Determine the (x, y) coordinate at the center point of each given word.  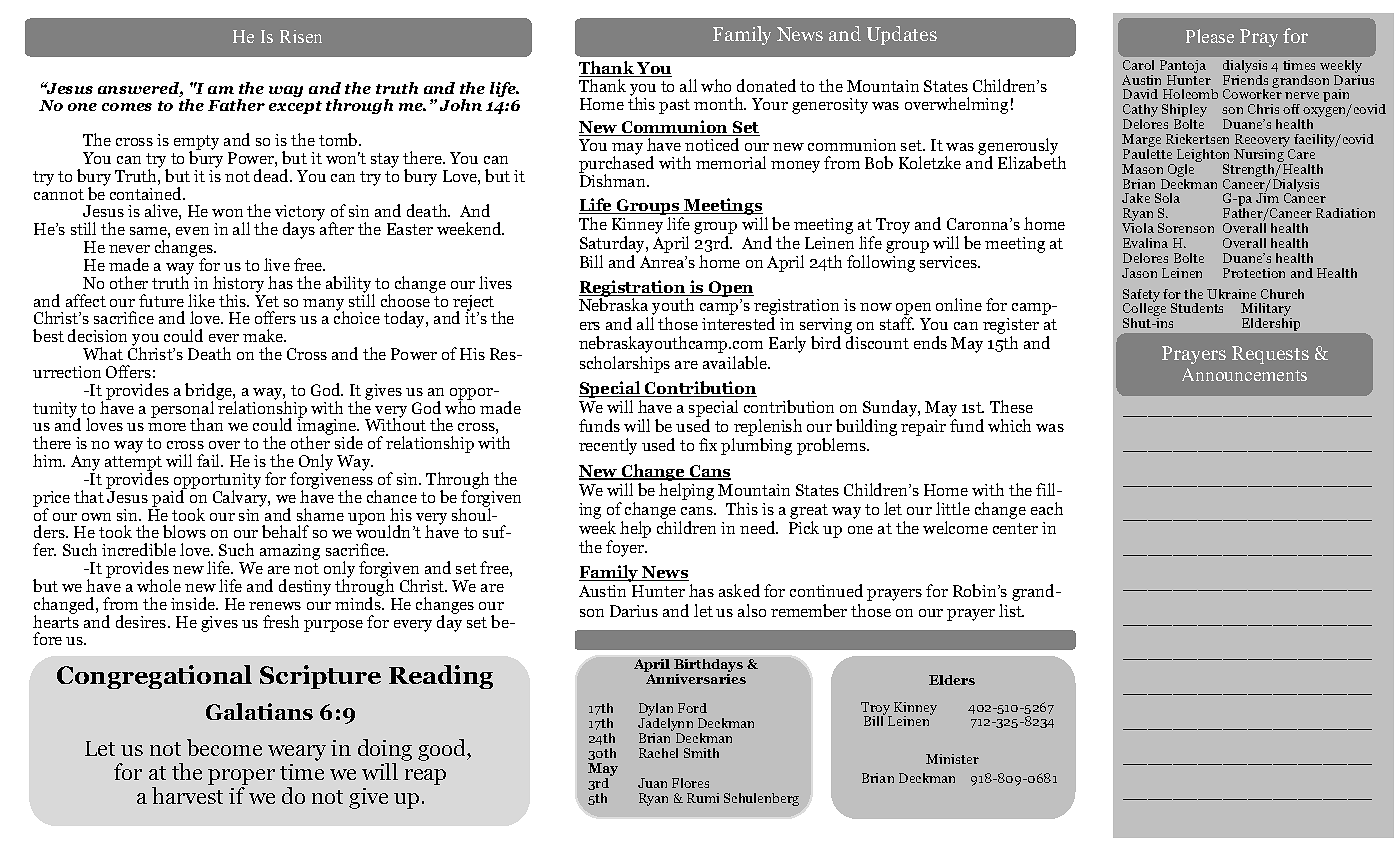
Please (1210, 36)
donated (766, 85)
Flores (690, 783)
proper (241, 777)
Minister (952, 759)
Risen (301, 36)
